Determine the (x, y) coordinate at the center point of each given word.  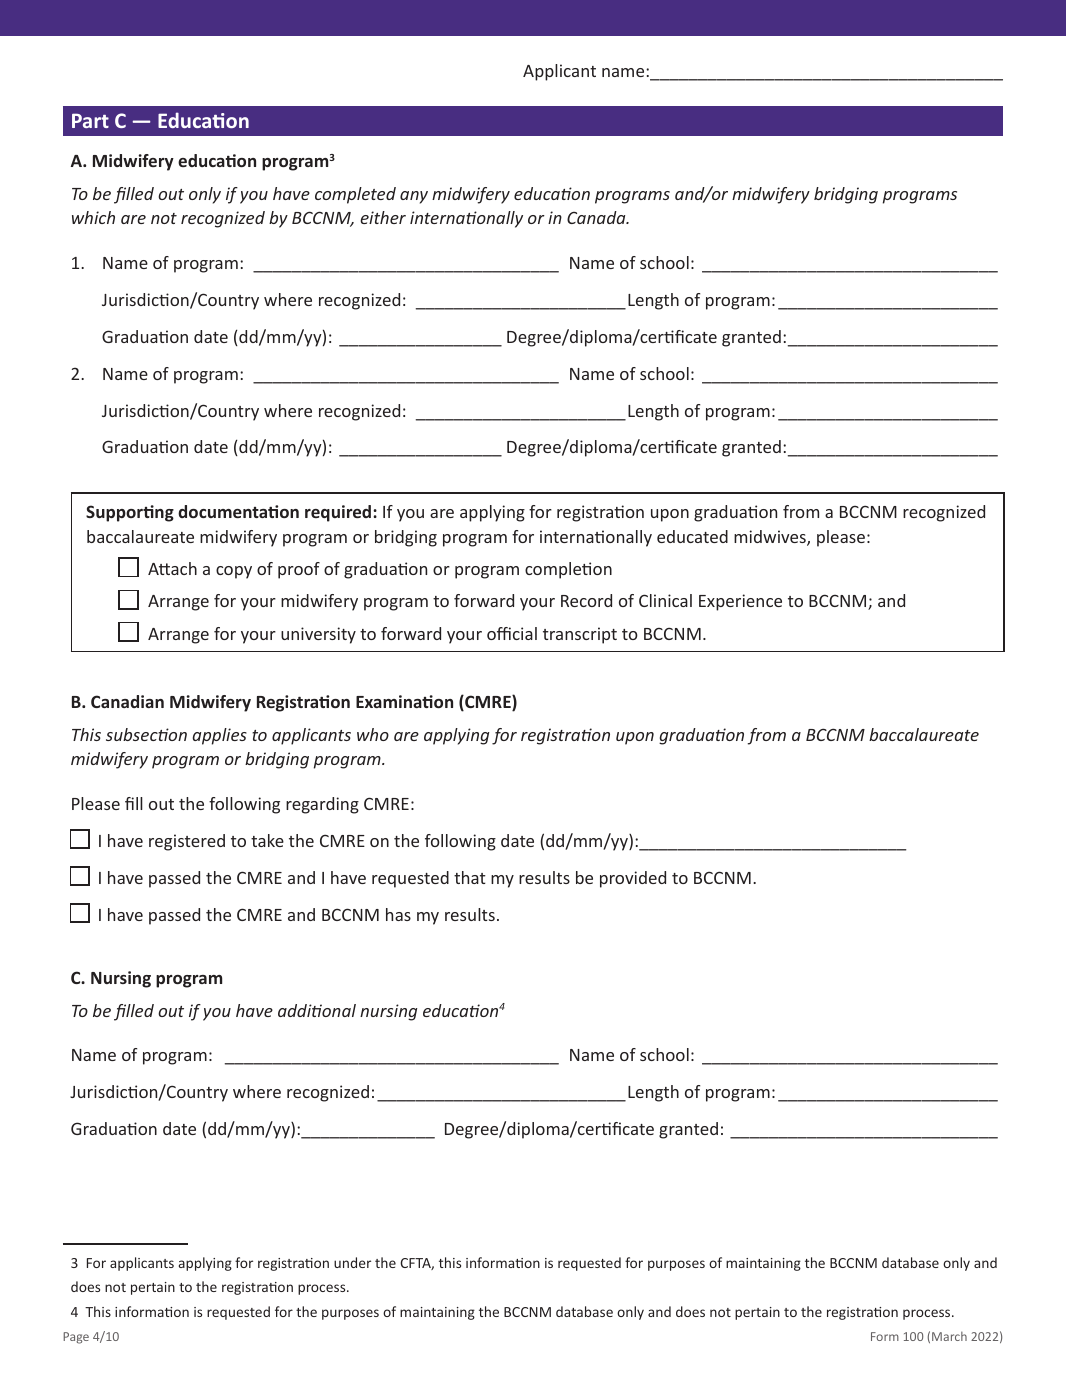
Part (90, 120)
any (414, 197)
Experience (740, 602)
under (352, 1262)
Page (76, 1338)
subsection (146, 734)
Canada (597, 217)
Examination (404, 701)
